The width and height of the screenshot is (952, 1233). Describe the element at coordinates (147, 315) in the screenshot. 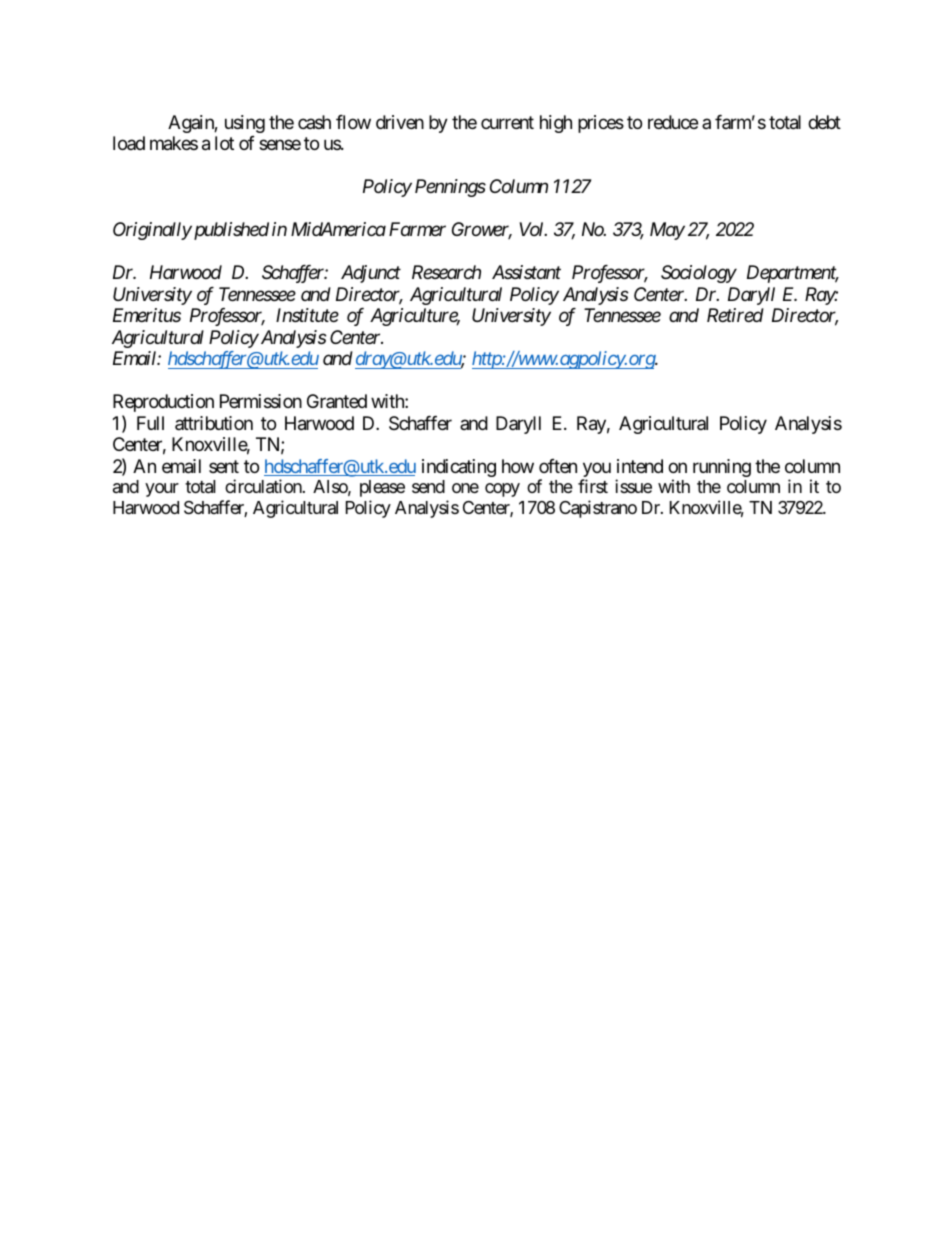

I see `Emeritus` at that location.
